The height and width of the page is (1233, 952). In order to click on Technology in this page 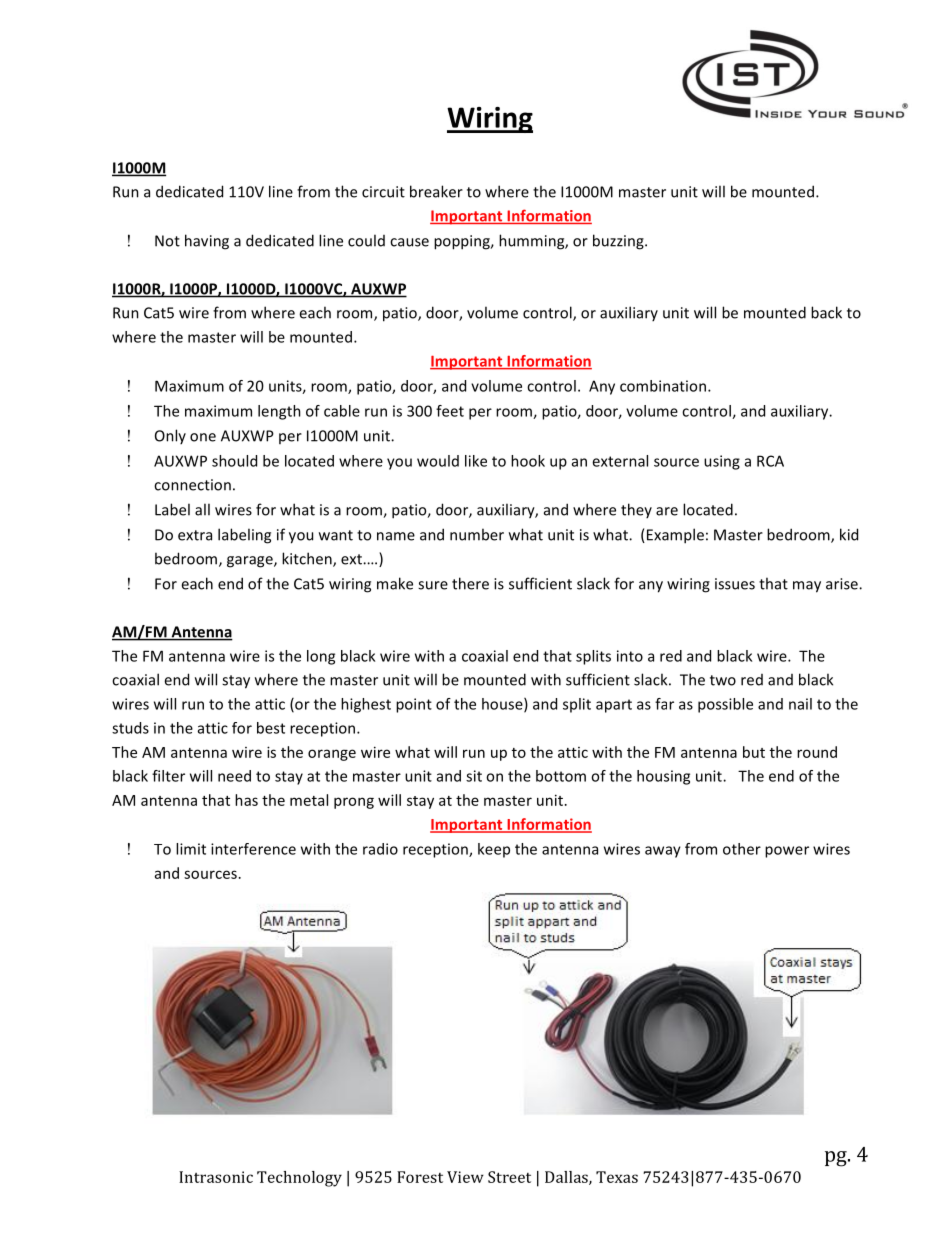, I will do `click(299, 1179)`.
